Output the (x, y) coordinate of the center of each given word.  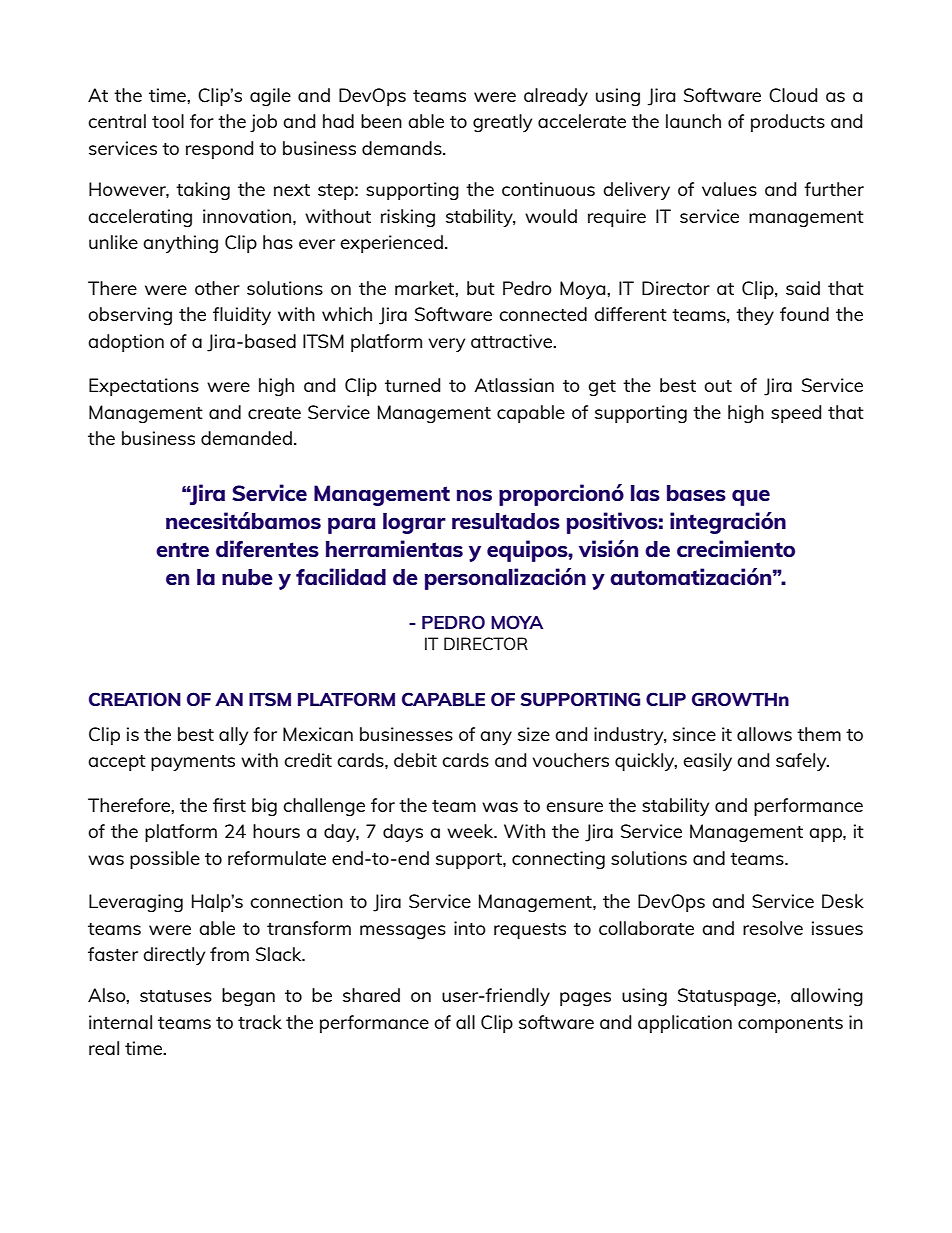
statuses (176, 996)
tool (168, 121)
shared (371, 995)
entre (182, 549)
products (788, 123)
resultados (506, 521)
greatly (502, 123)
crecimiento (736, 548)
